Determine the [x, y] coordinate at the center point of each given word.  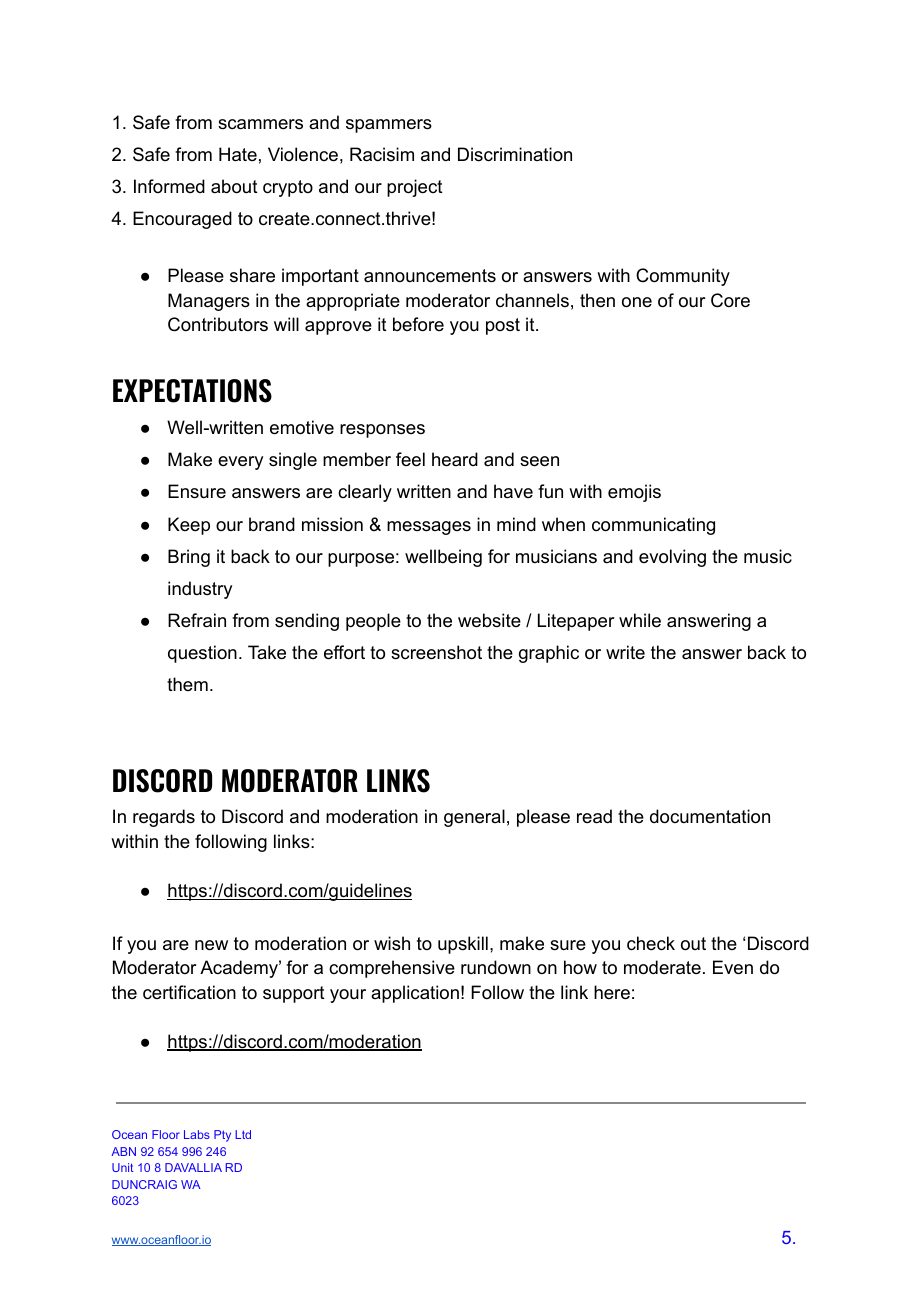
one [637, 302]
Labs [197, 1134]
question [202, 654]
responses [382, 431]
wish [392, 943]
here [612, 992]
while [640, 620]
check [651, 943]
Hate [238, 154]
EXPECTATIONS [192, 391]
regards [164, 818]
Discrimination [515, 154]
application [415, 994]
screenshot [436, 652]
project [415, 188]
